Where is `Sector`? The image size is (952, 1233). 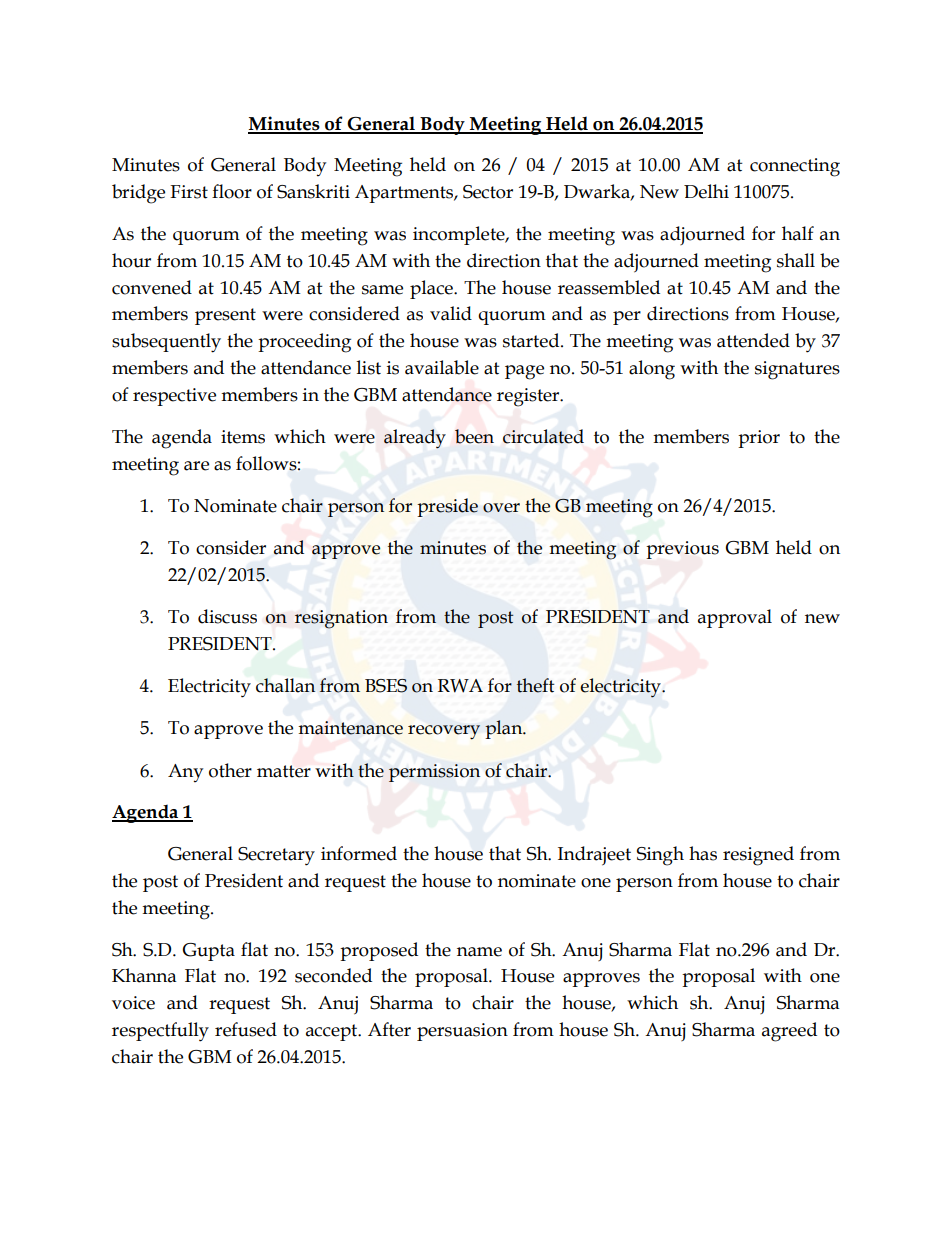
Sector is located at coordinates (488, 192).
